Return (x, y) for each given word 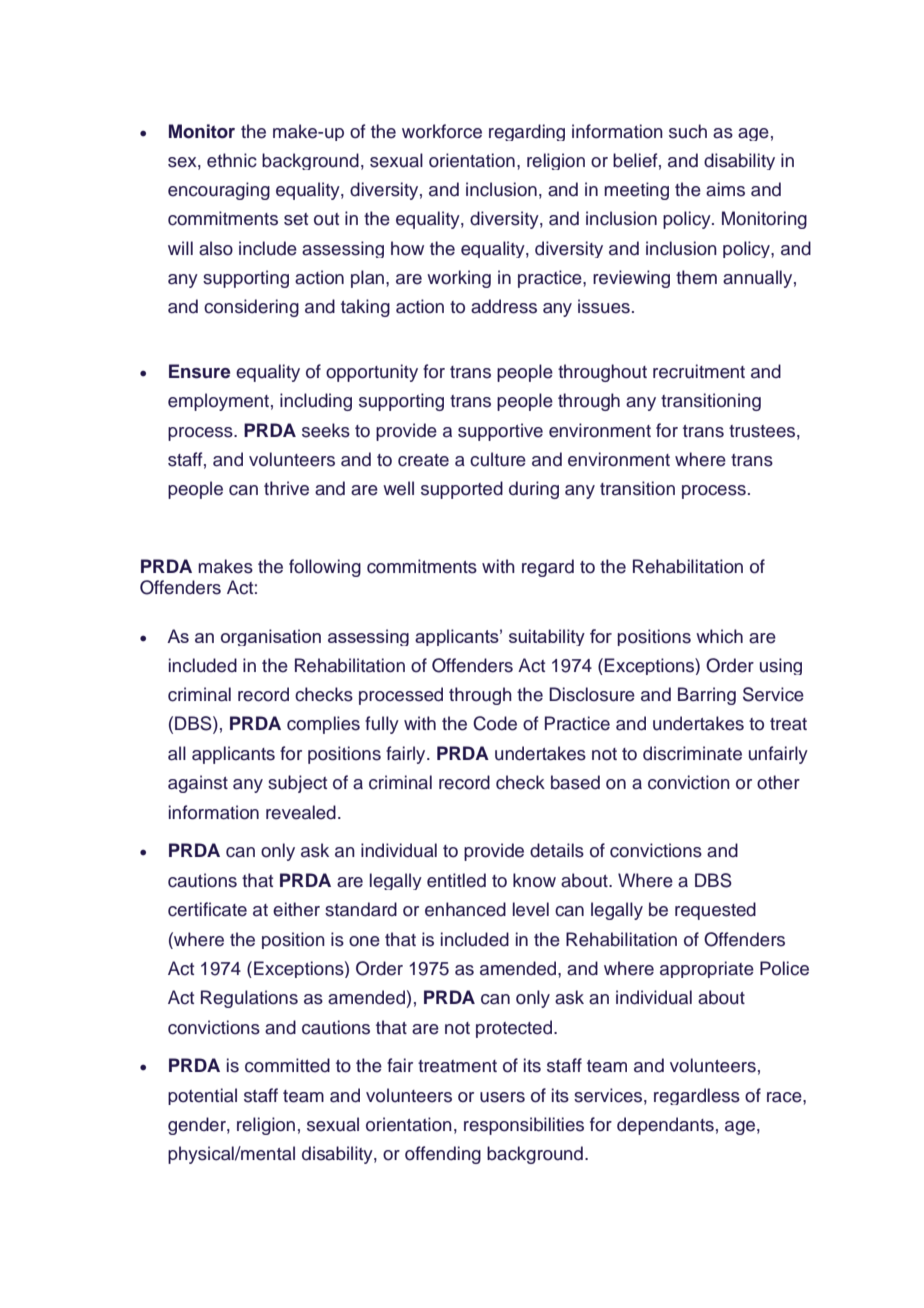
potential (202, 1096)
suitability (547, 637)
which (719, 636)
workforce (442, 131)
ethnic (232, 160)
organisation (271, 637)
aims (725, 189)
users (502, 1097)
